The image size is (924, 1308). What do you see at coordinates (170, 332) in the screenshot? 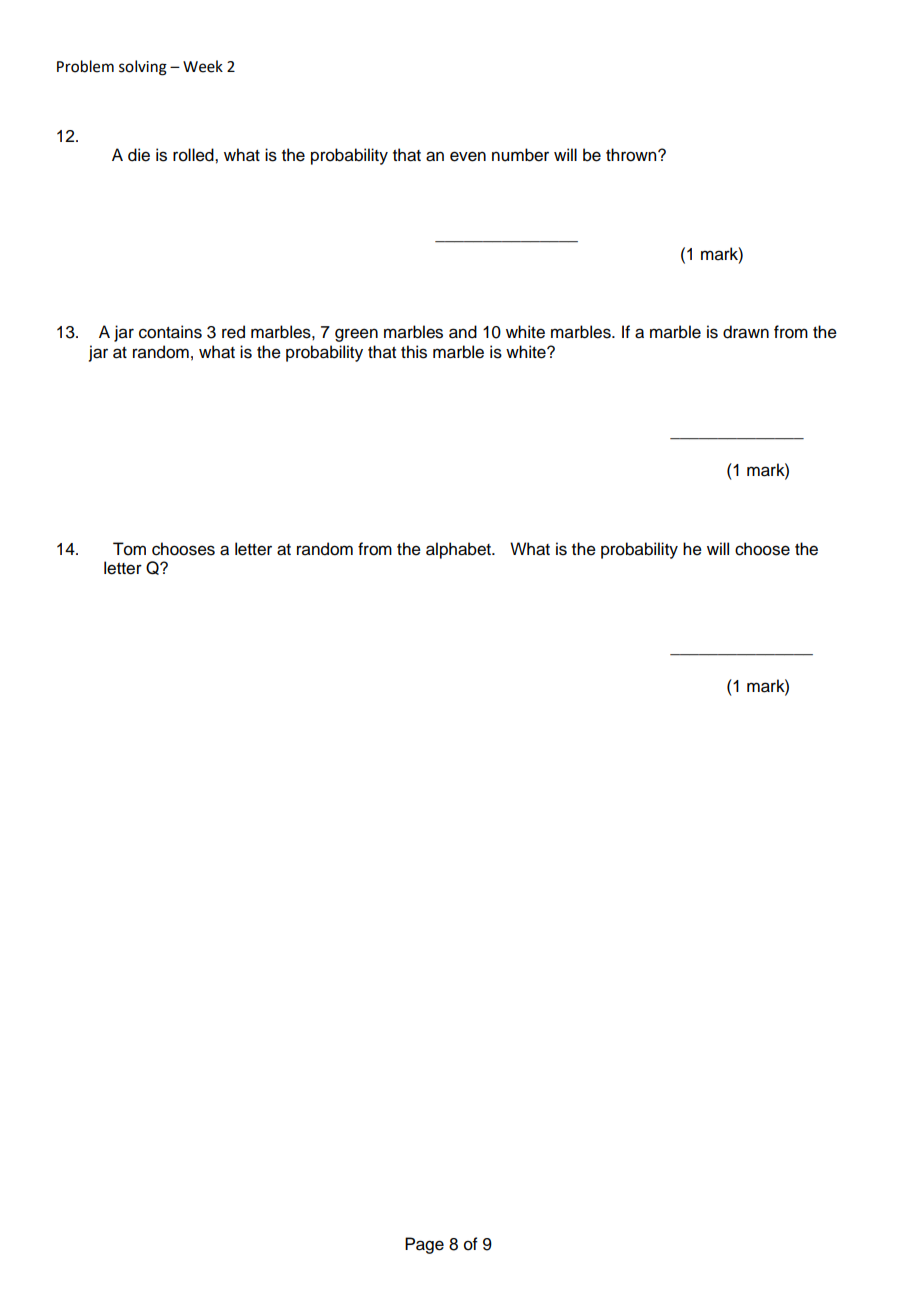
I see `contains` at bounding box center [170, 332].
